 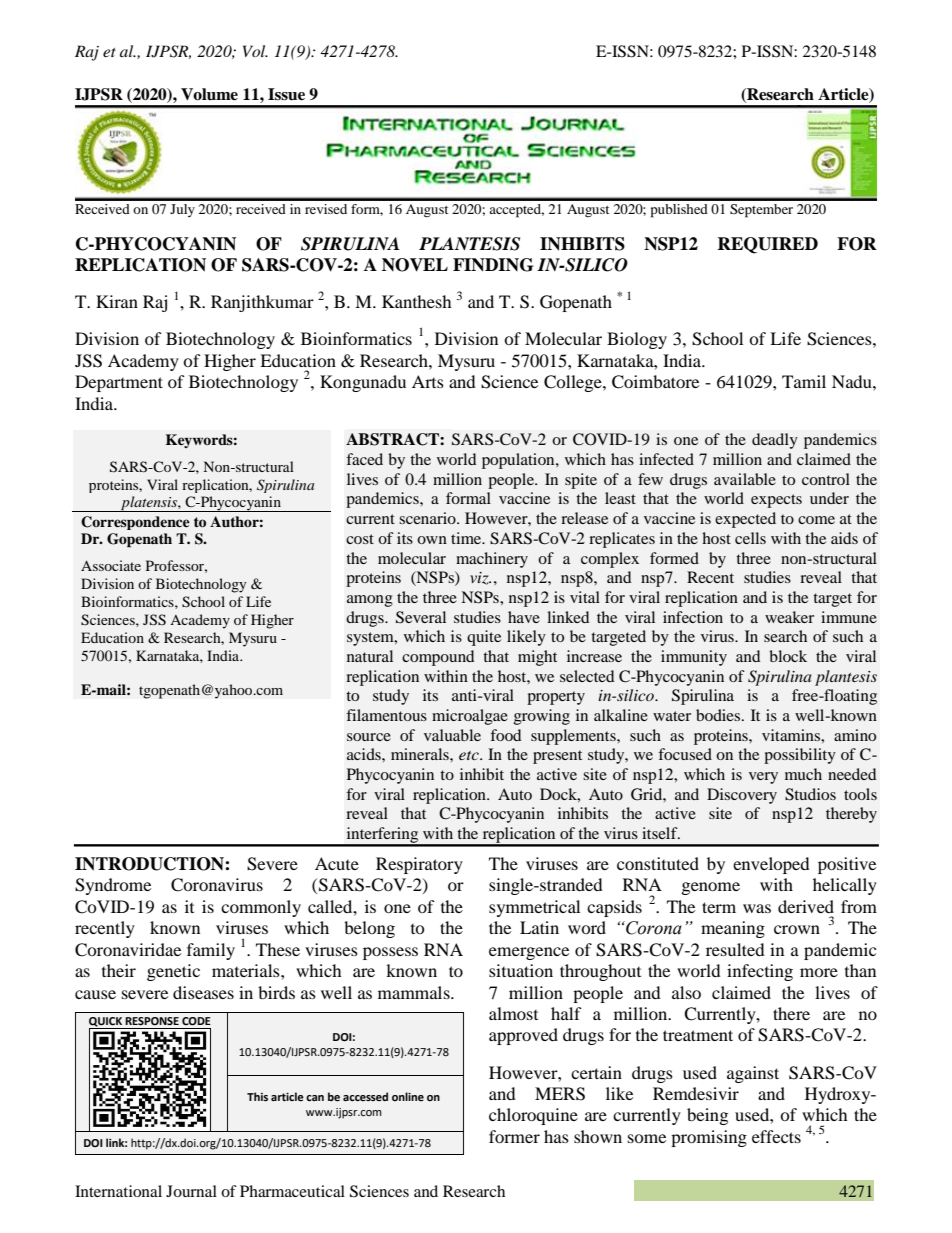 What do you see at coordinates (757, 908) in the document?
I see `was` at bounding box center [757, 908].
